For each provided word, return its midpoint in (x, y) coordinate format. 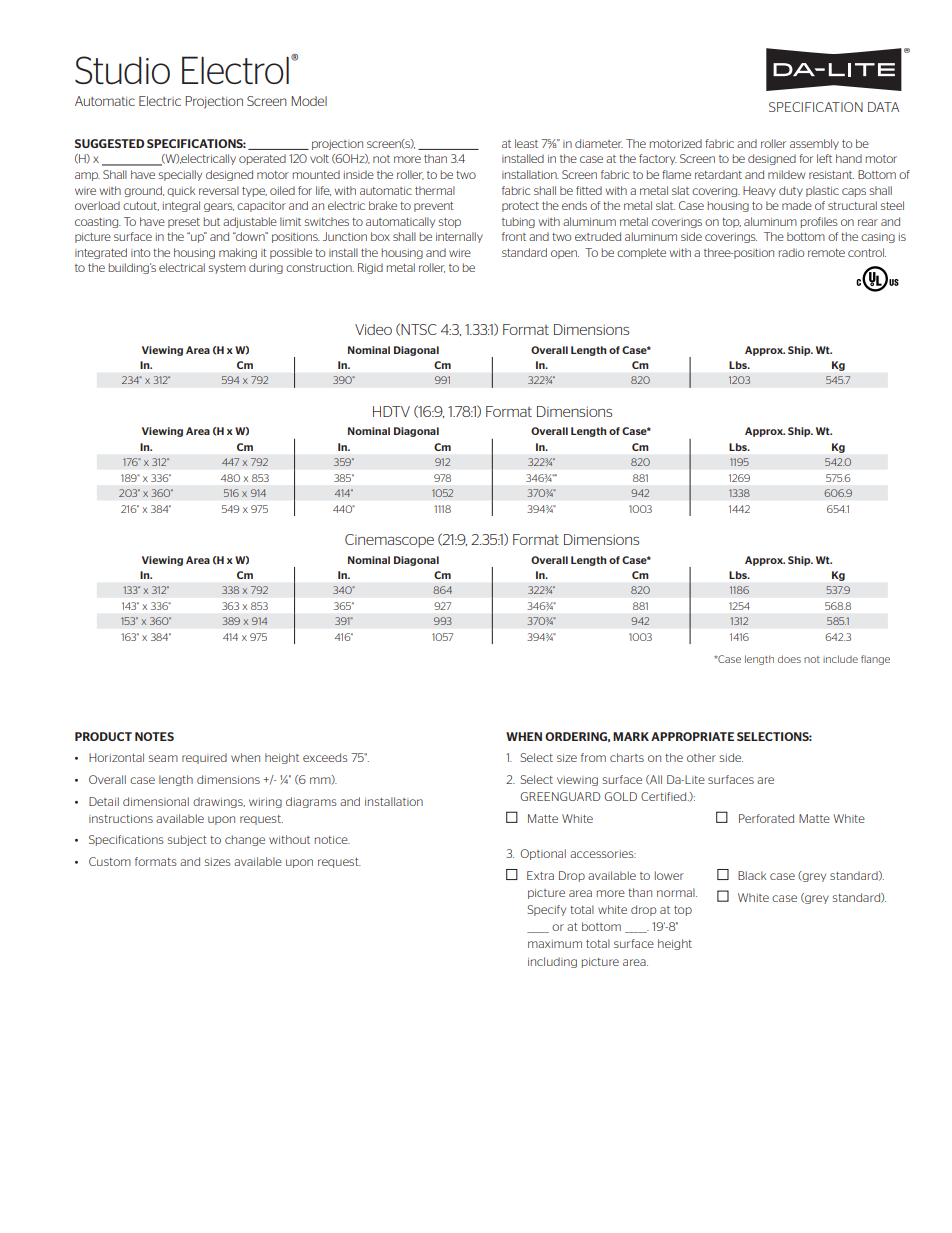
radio (791, 252)
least (526, 143)
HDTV (391, 411)
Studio (122, 70)
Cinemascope (389, 541)
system (227, 269)
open (565, 254)
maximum (555, 944)
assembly (814, 144)
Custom (110, 861)
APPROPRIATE (692, 736)
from (593, 757)
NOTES (154, 736)
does (789, 659)
